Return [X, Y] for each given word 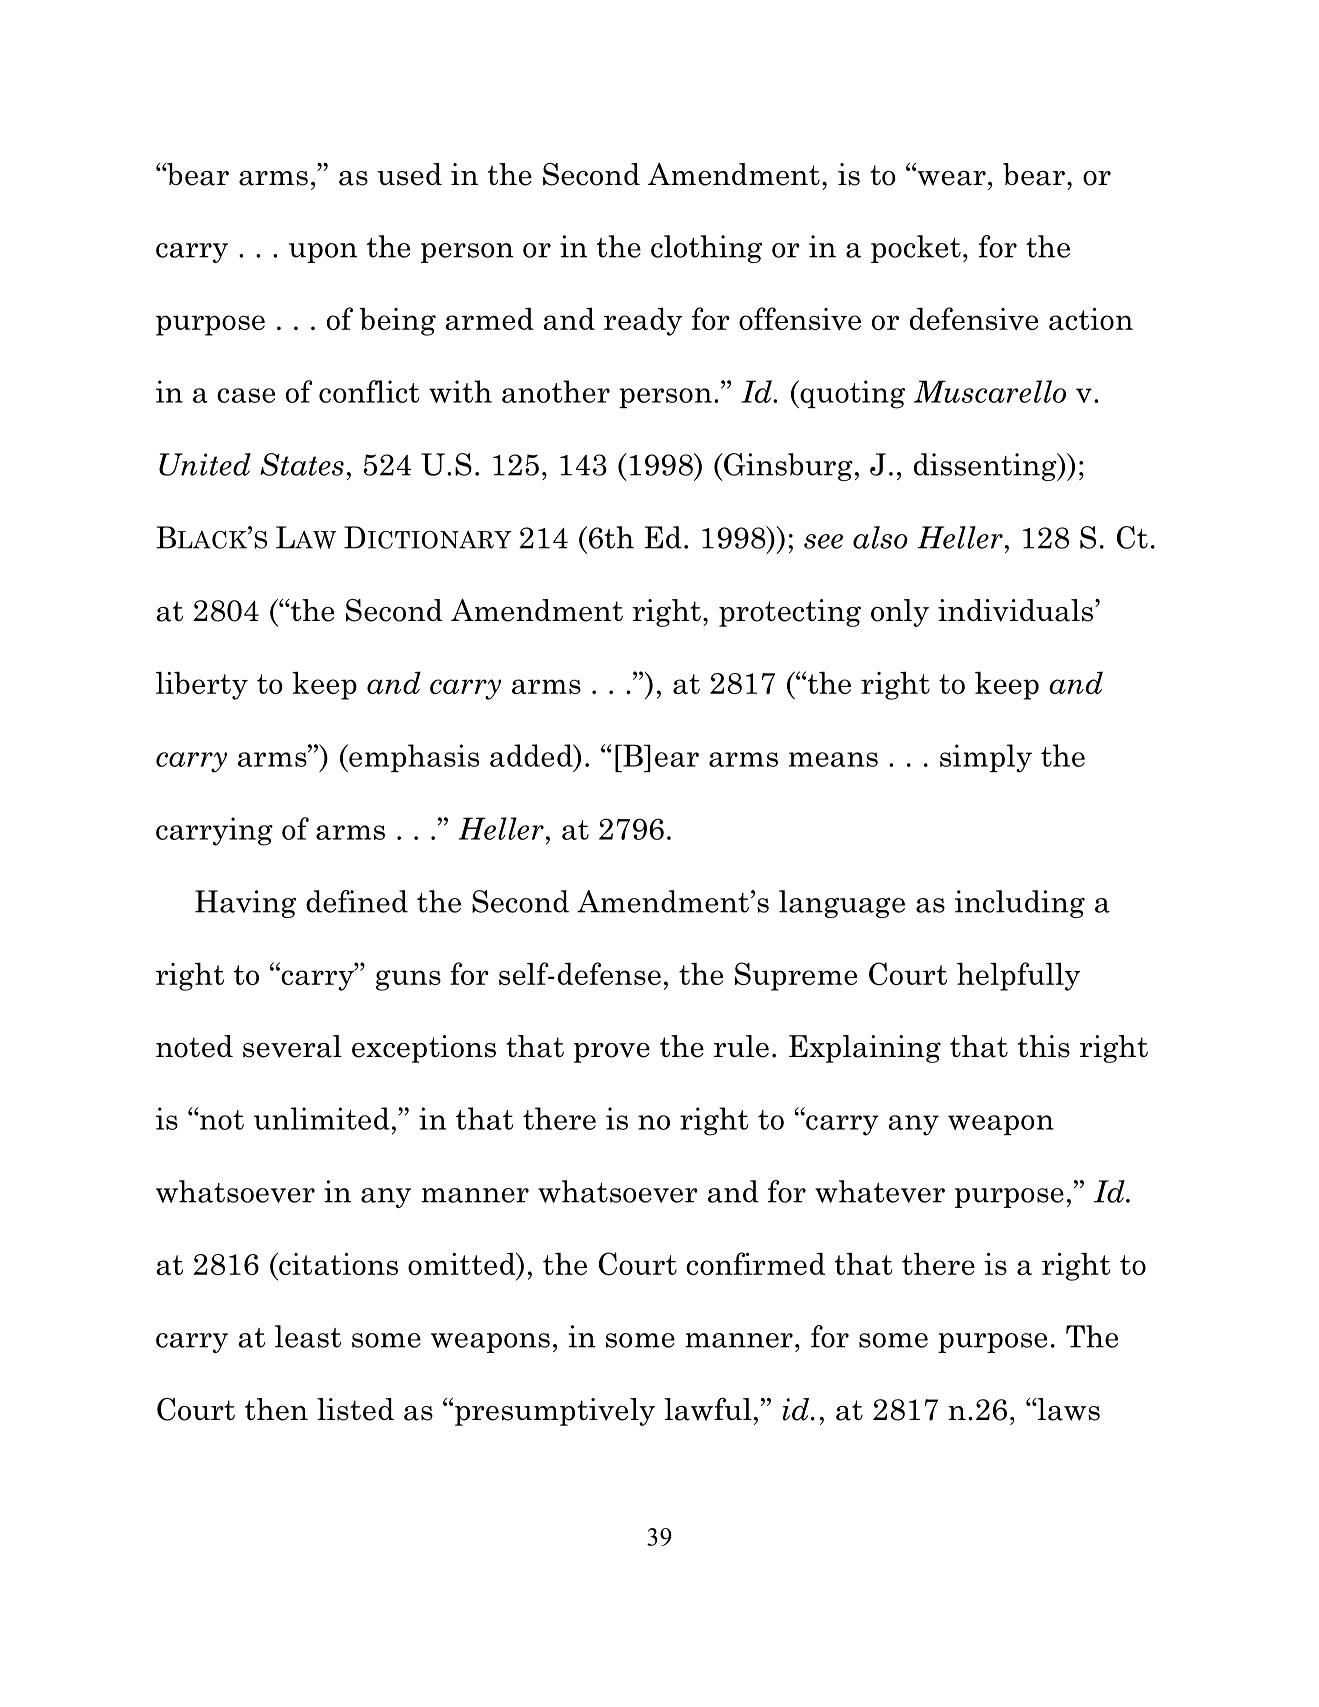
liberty [202, 685]
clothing [706, 249]
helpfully [1018, 976]
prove [612, 1053]
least [308, 1336]
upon [323, 253]
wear [950, 177]
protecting [790, 613]
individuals [1015, 610]
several [292, 1046]
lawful [708, 1409]
